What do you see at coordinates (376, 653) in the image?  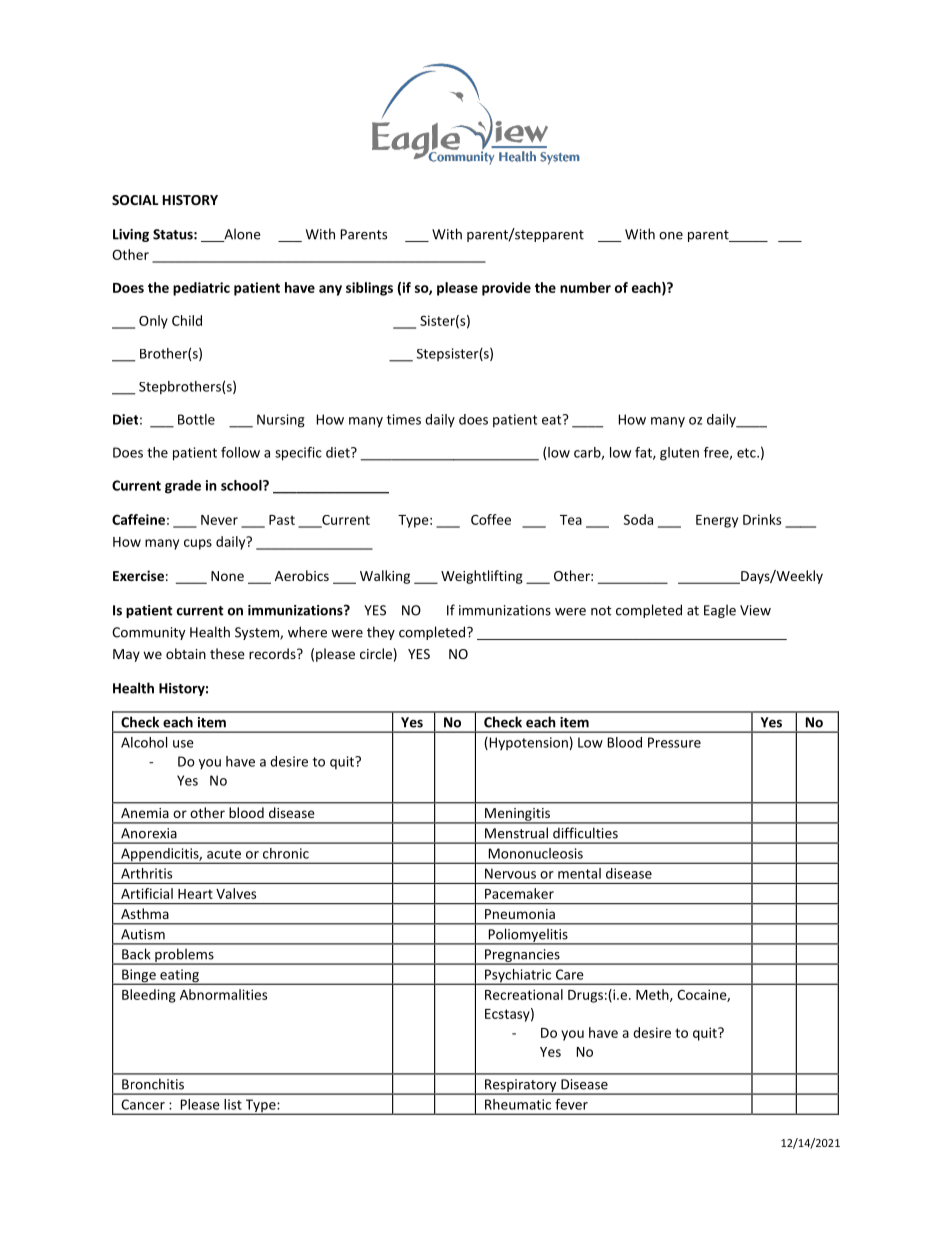 I see `circle` at bounding box center [376, 653].
